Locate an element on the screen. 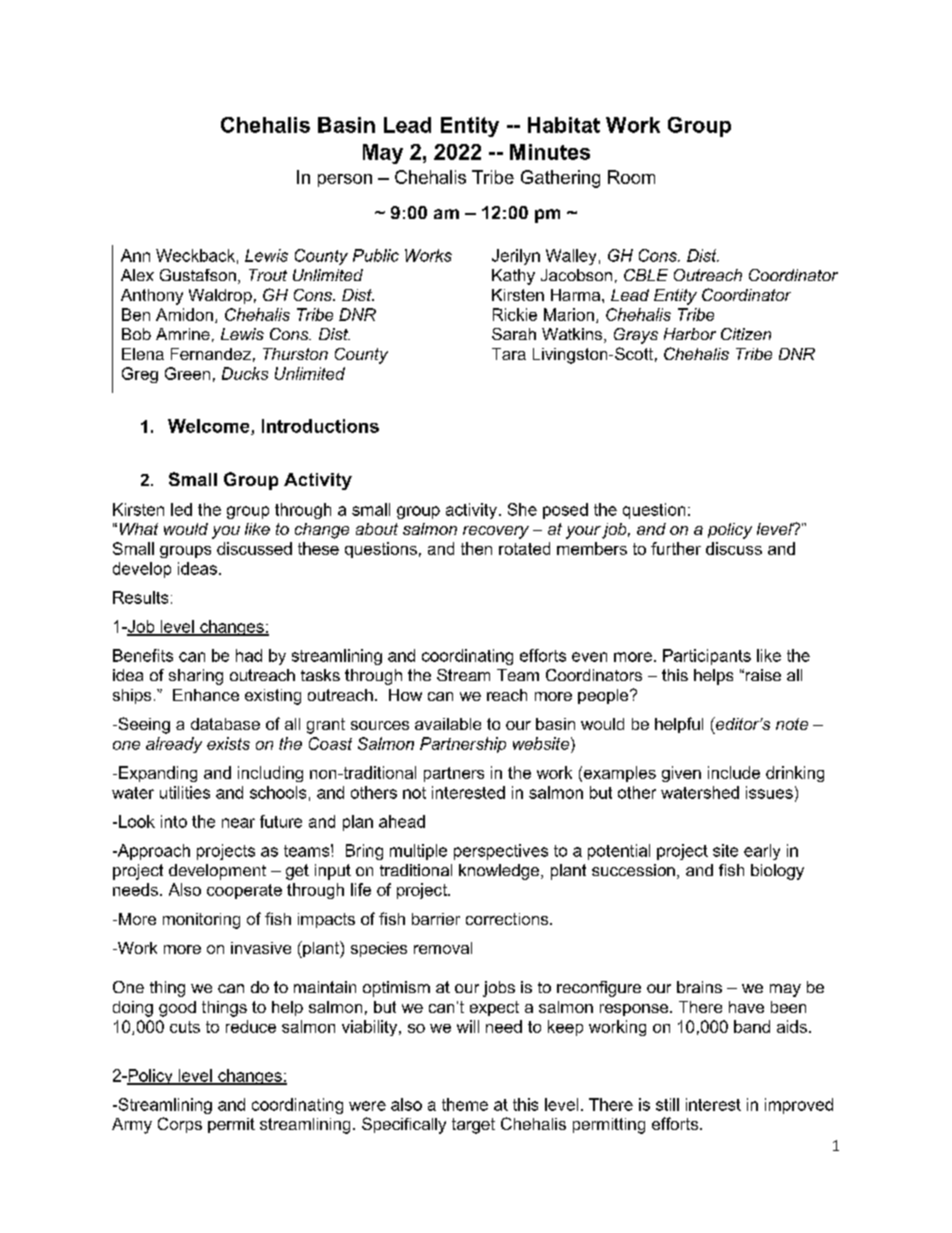 The width and height of the screenshot is (952, 1233). Participants is located at coordinates (707, 657).
